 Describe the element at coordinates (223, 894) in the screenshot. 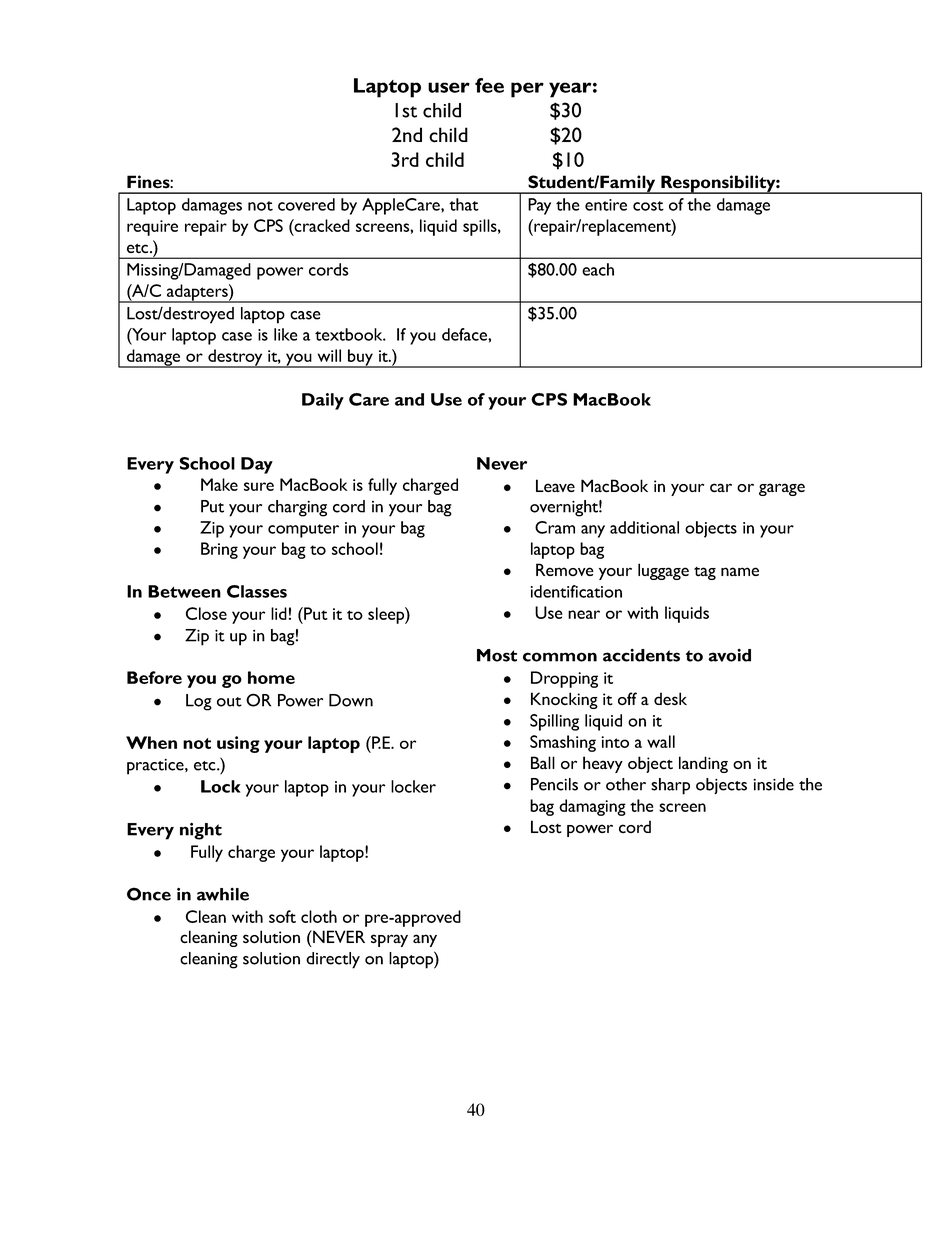

I see `awhile` at that location.
